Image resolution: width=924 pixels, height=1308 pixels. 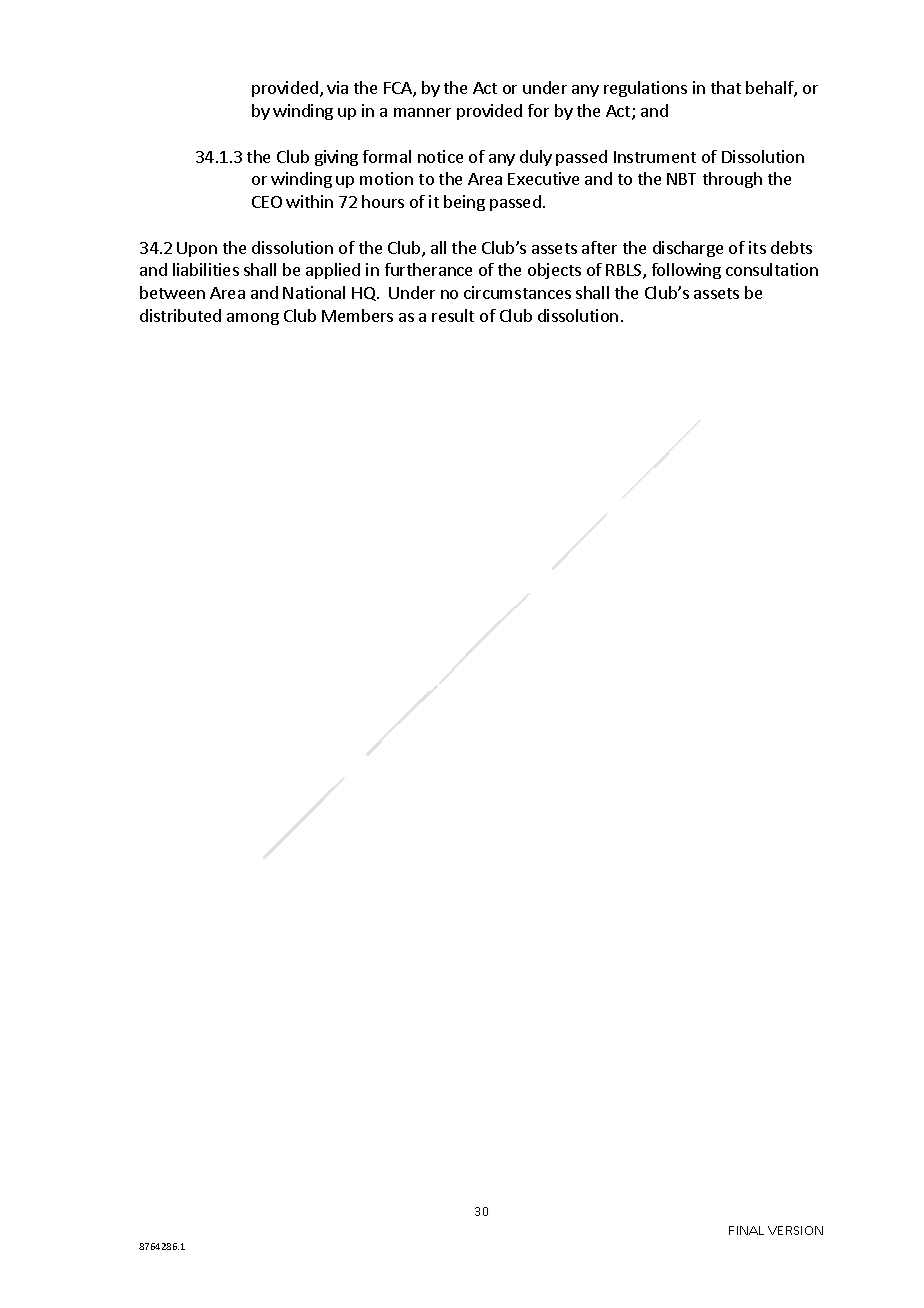 I want to click on VERSION, so click(x=795, y=1230).
